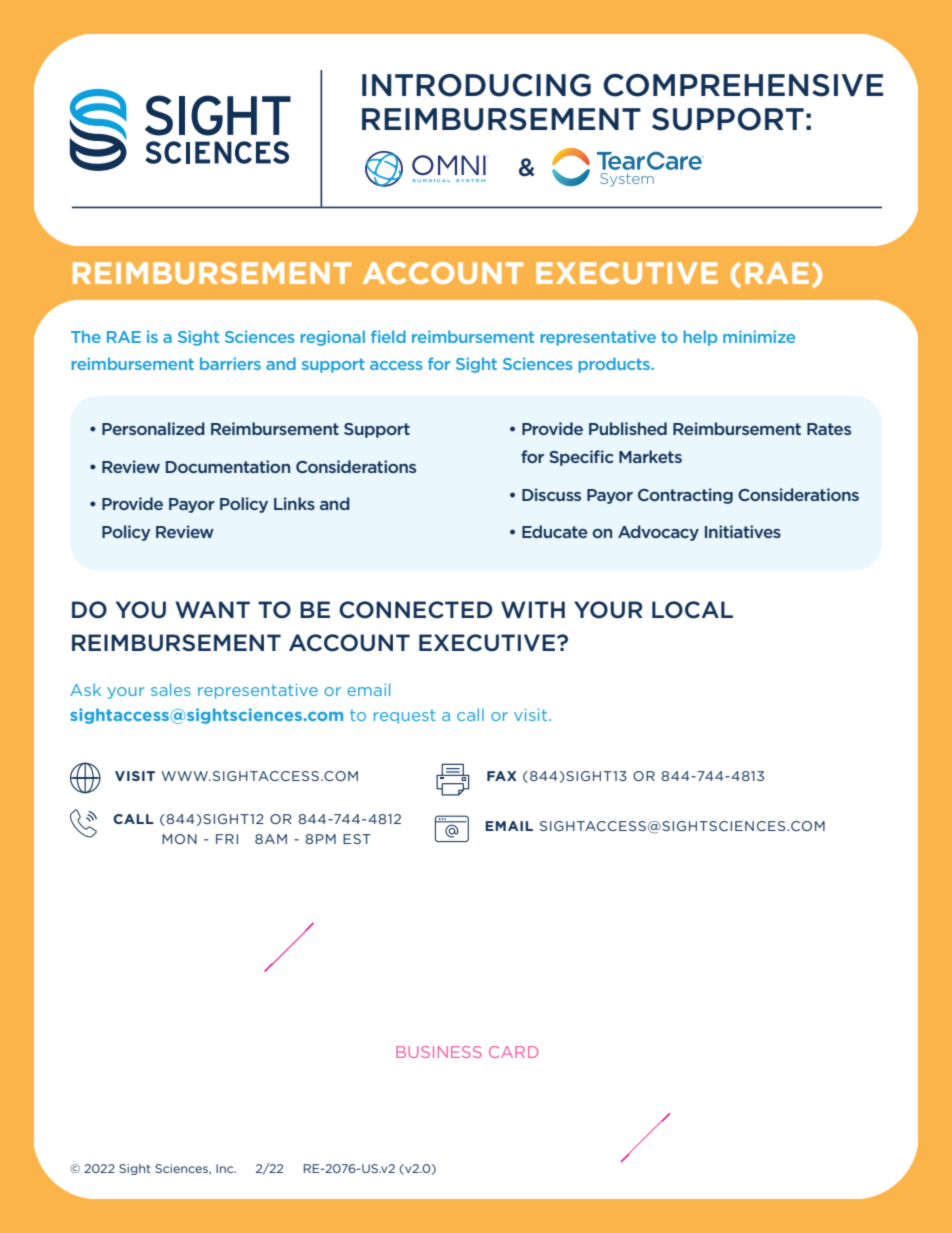 This page has width=952, height=1233. What do you see at coordinates (759, 336) in the page?
I see `minimize` at bounding box center [759, 336].
